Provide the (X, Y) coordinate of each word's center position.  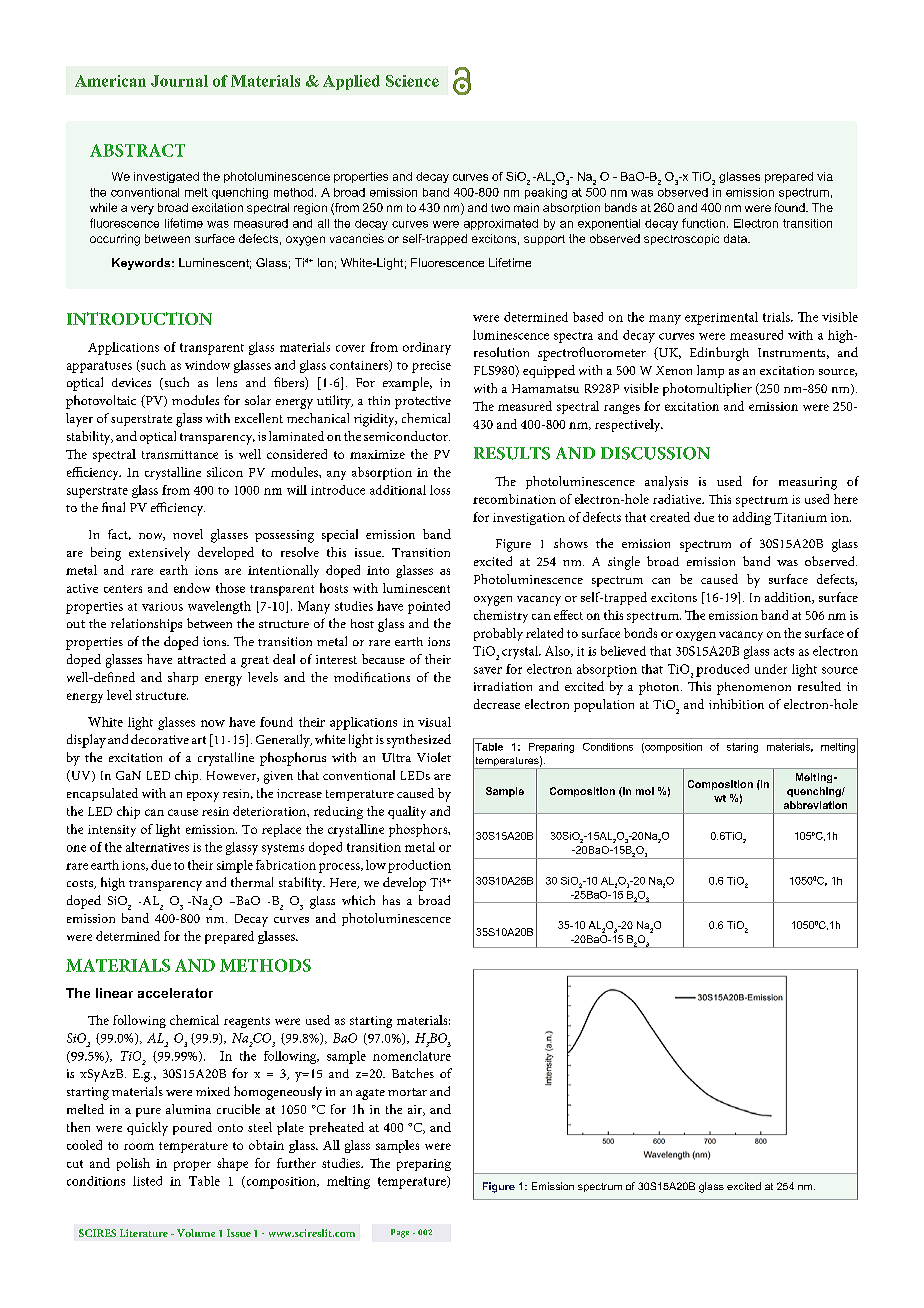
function (703, 223)
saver (488, 670)
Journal (179, 81)
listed (147, 1181)
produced (722, 670)
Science (412, 81)
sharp (183, 678)
